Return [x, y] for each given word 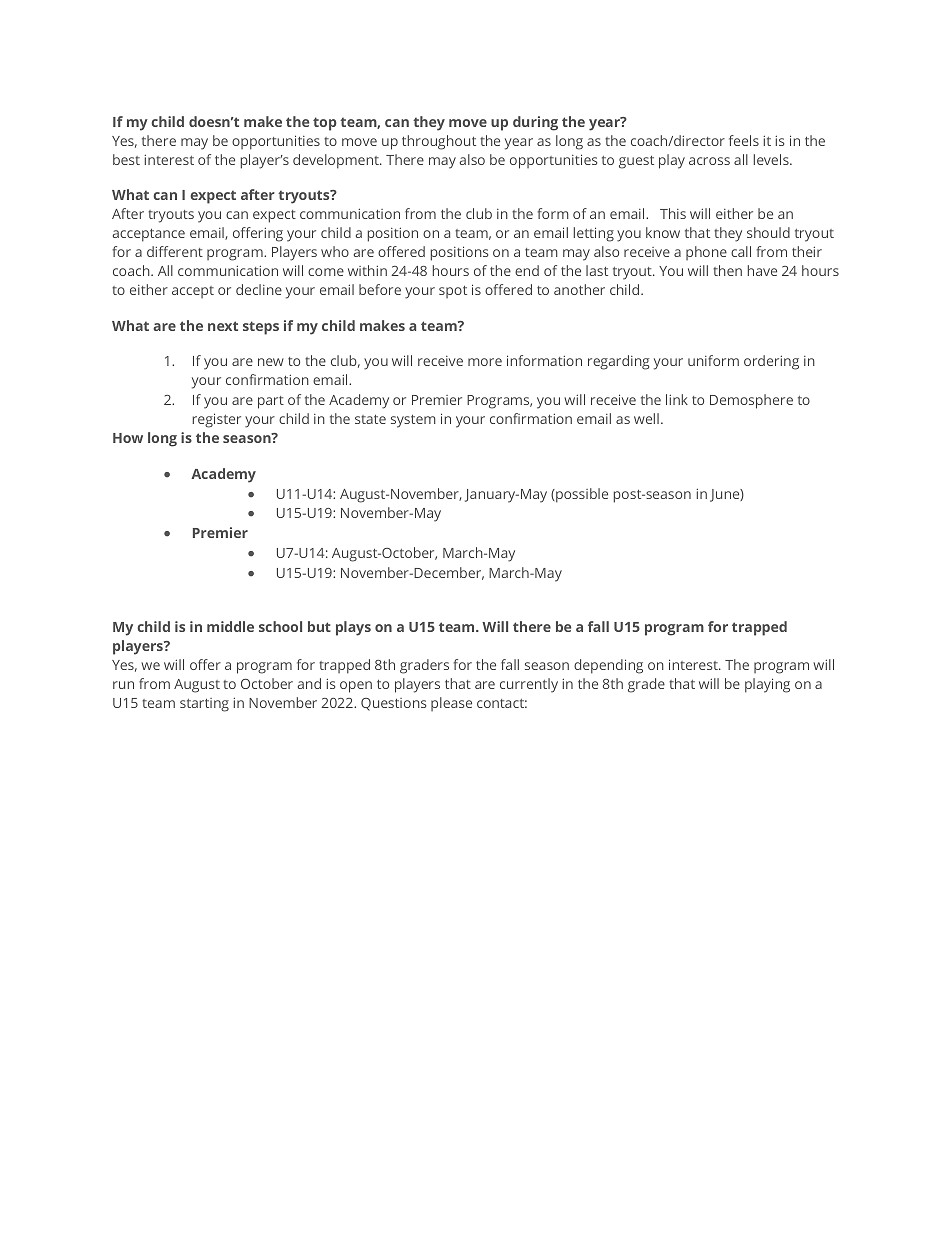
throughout [439, 142]
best [126, 159]
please [451, 704]
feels [744, 140]
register [217, 420]
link [677, 399]
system [413, 421]
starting [204, 705]
